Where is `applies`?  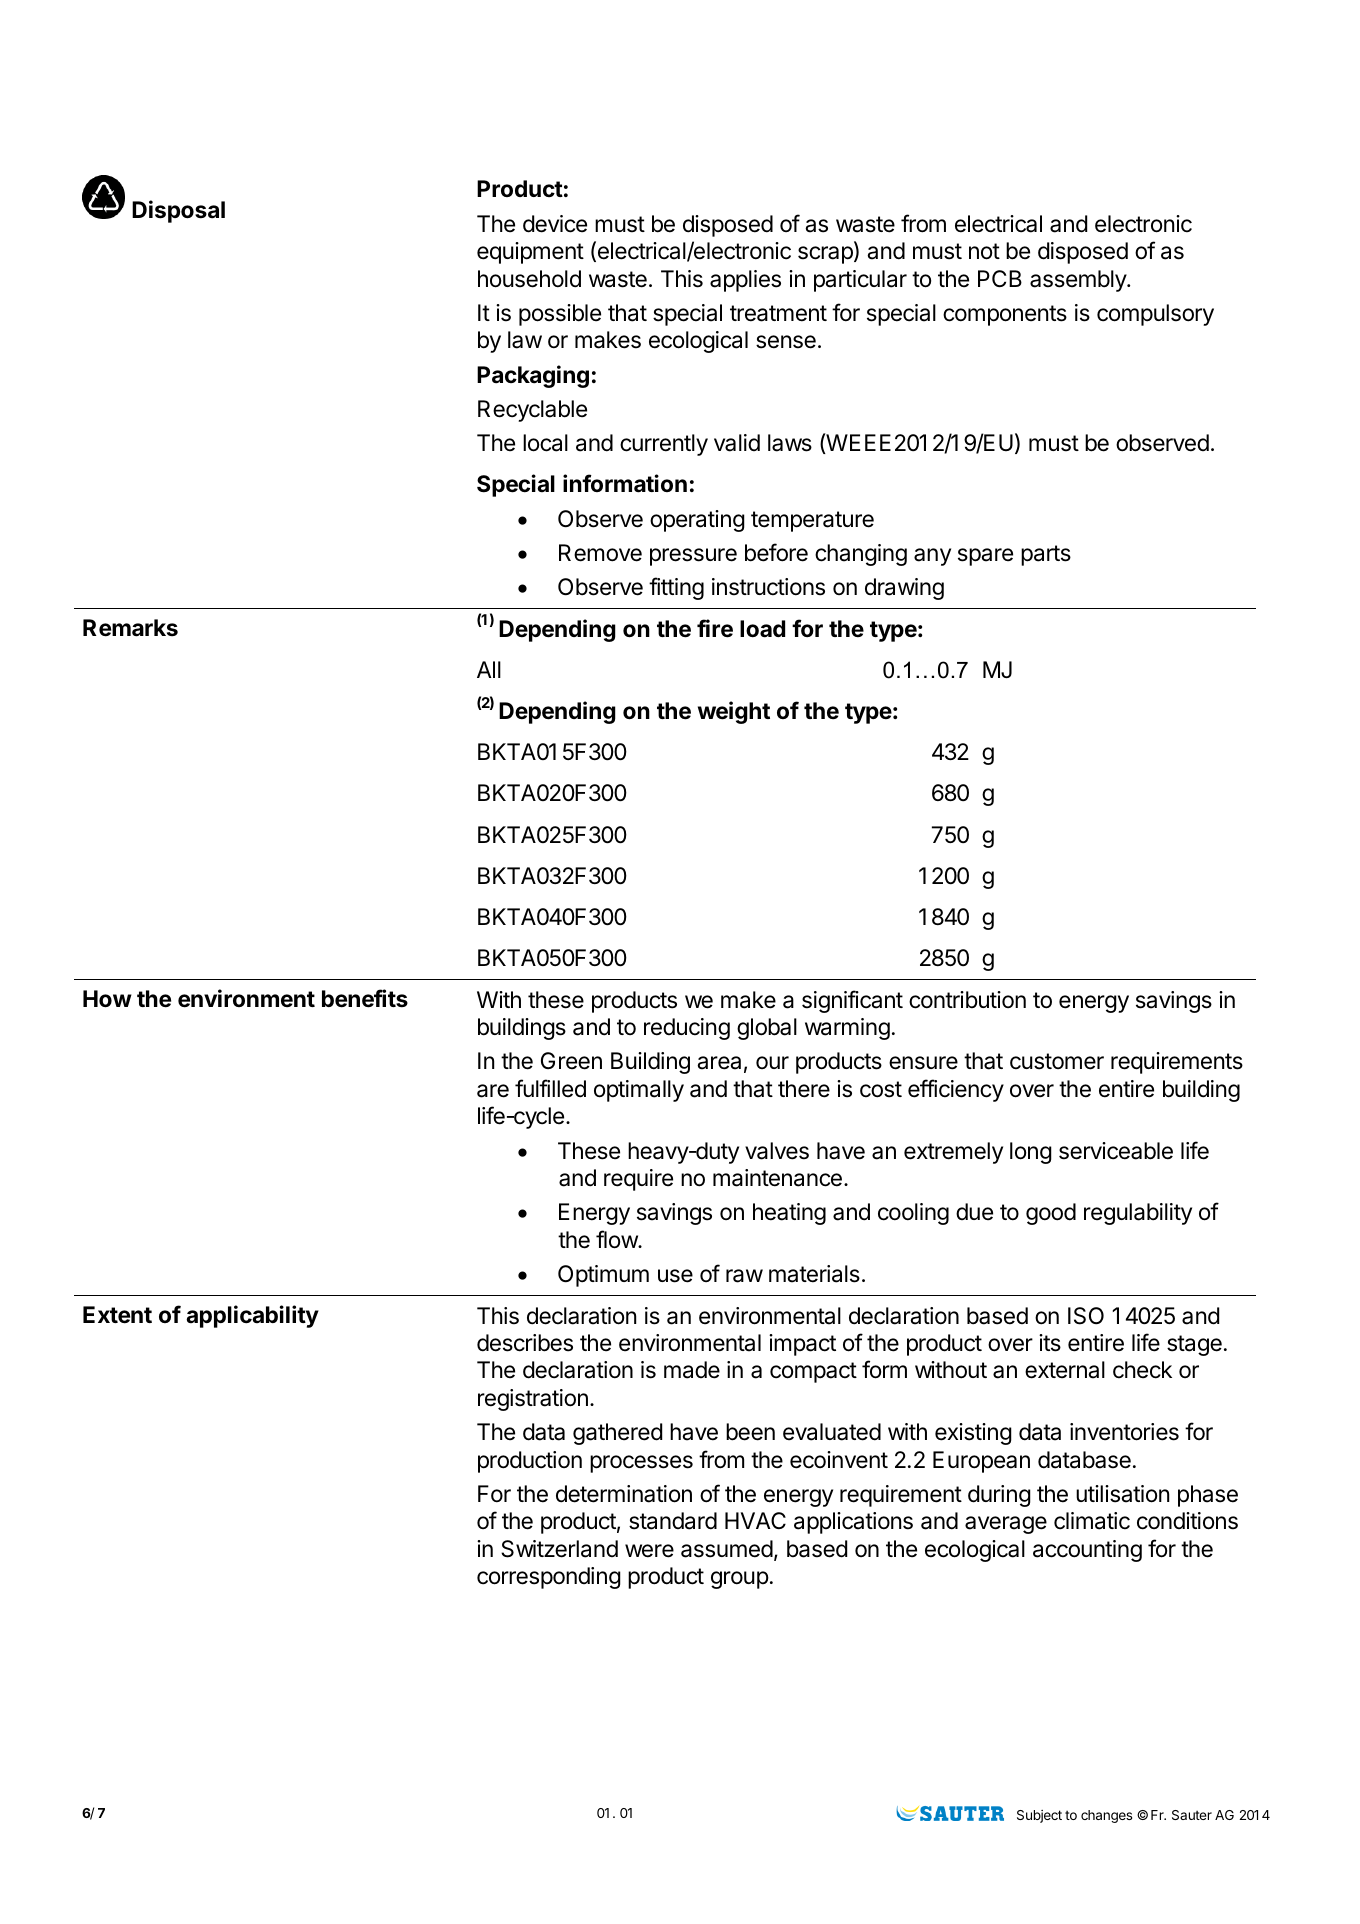 applies is located at coordinates (745, 281).
